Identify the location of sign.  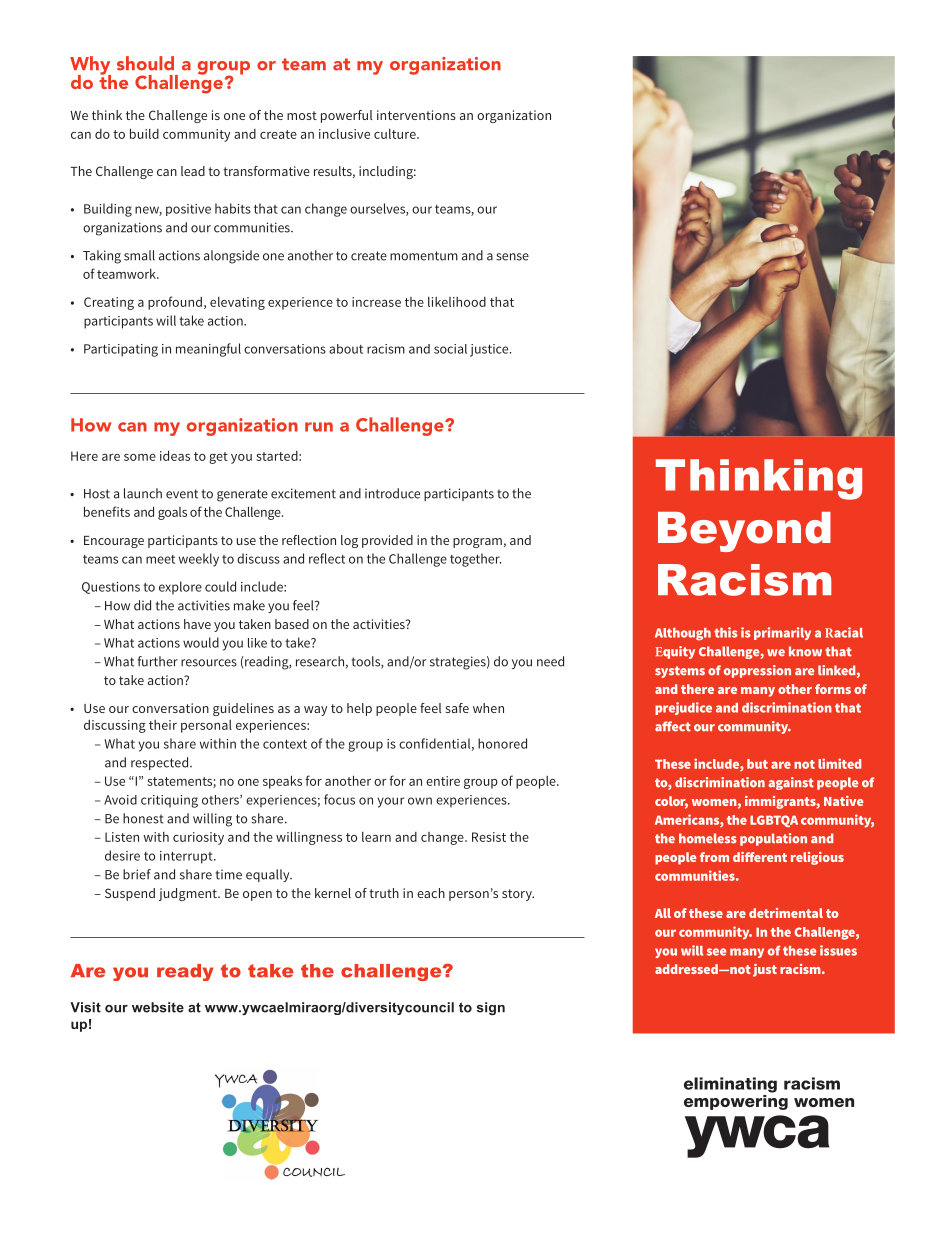
(491, 1008).
